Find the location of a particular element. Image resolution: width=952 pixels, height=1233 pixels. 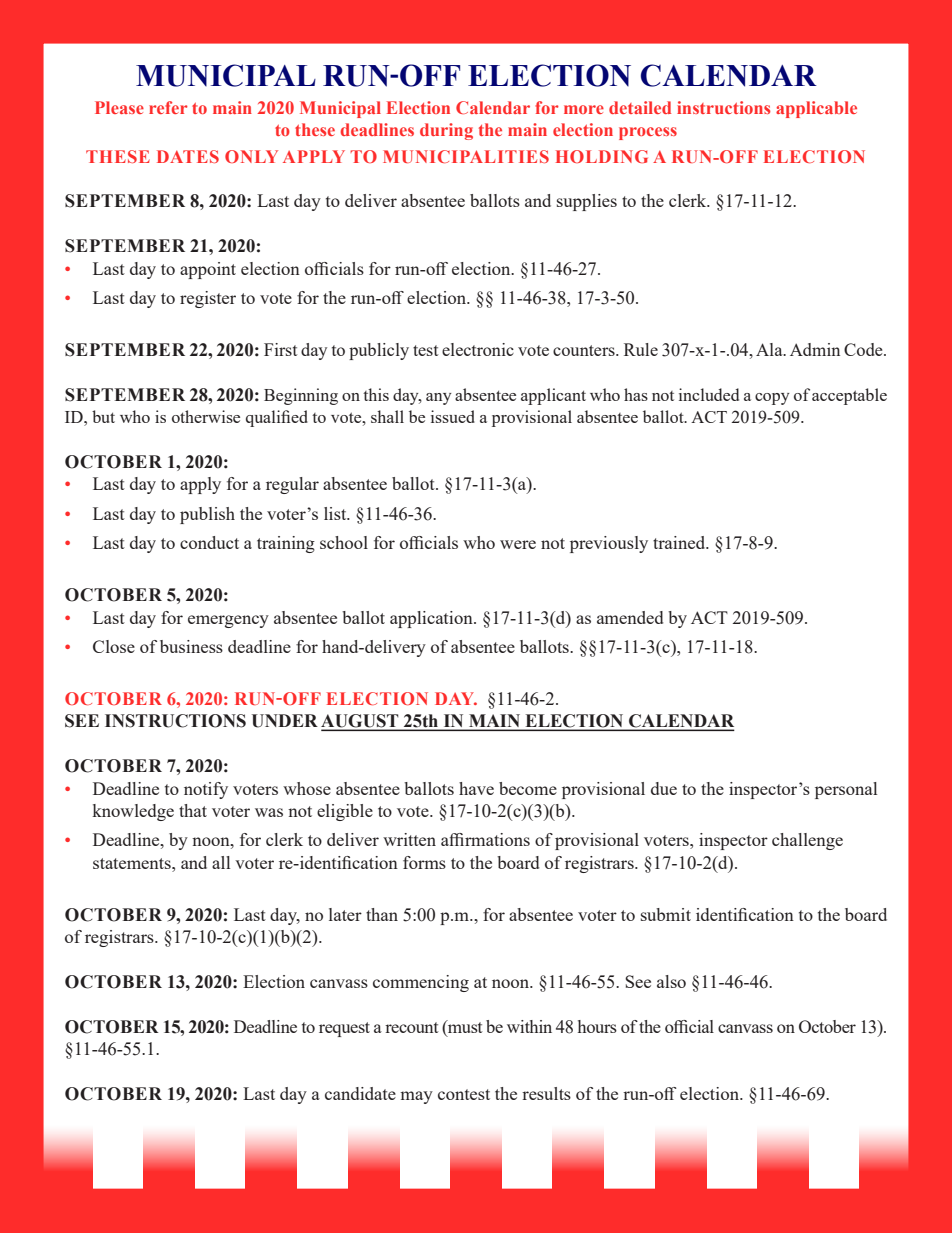

applicable is located at coordinates (816, 109).
